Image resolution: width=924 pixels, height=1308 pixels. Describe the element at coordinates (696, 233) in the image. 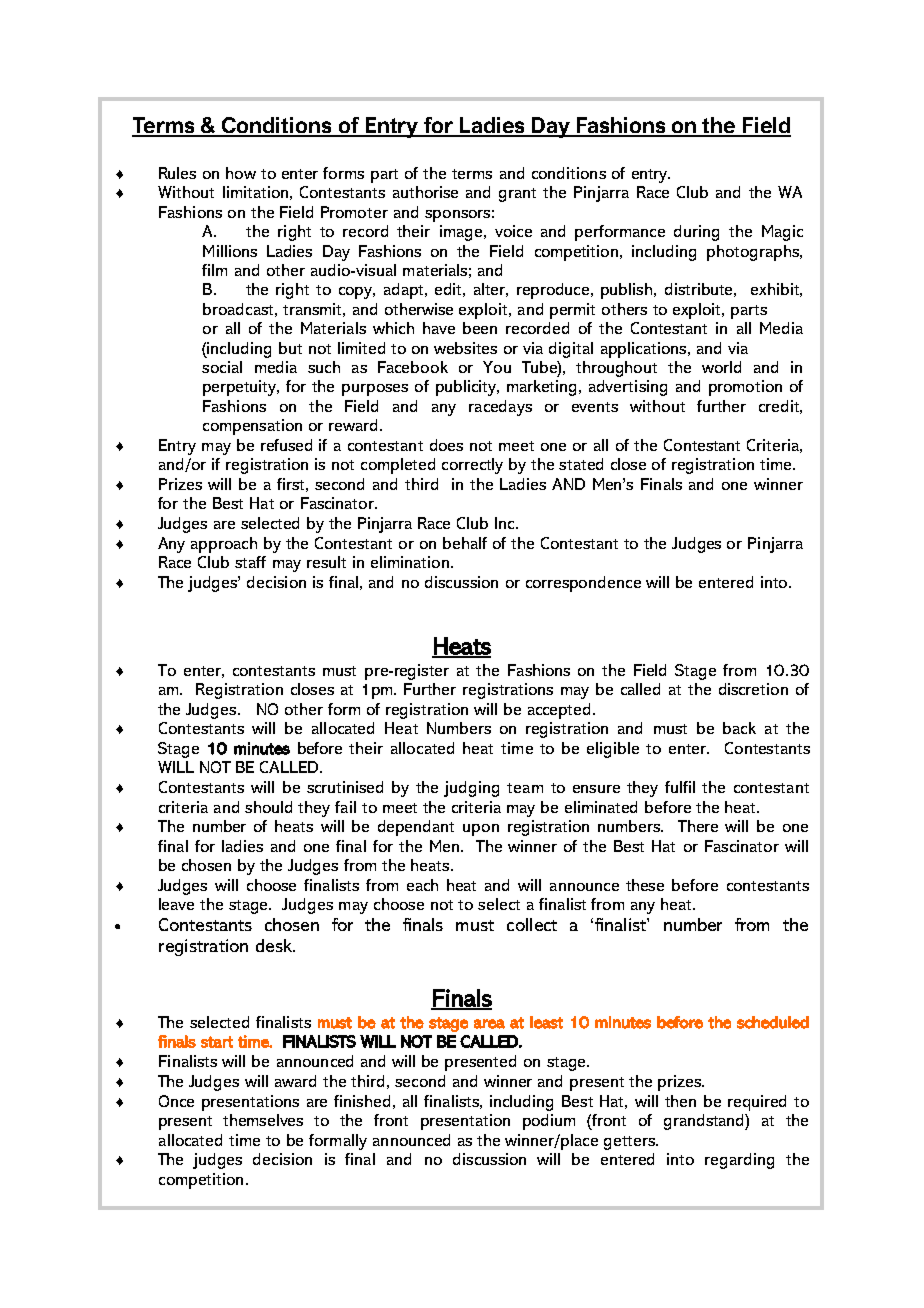

I see `during` at that location.
